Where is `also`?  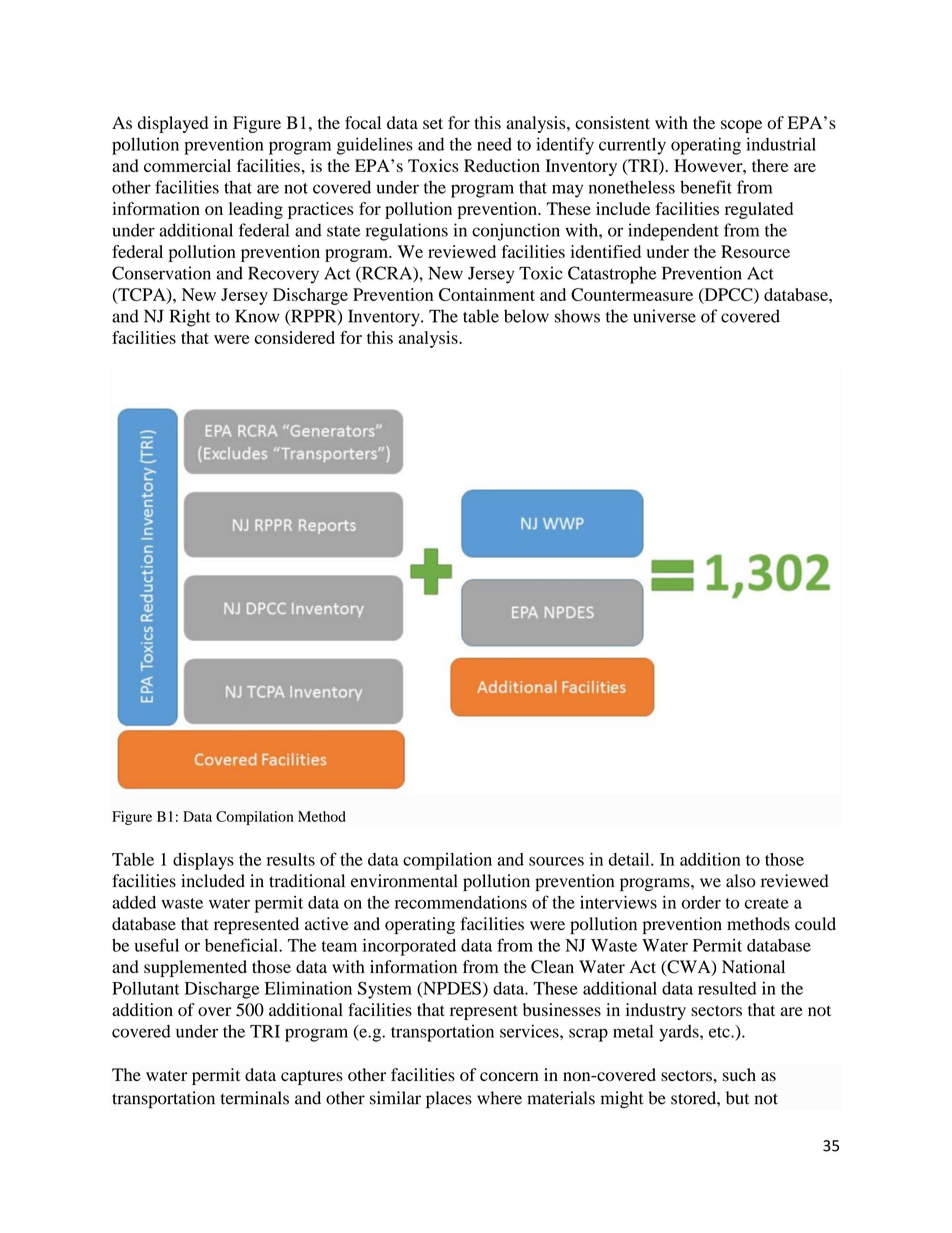 also is located at coordinates (741, 881).
